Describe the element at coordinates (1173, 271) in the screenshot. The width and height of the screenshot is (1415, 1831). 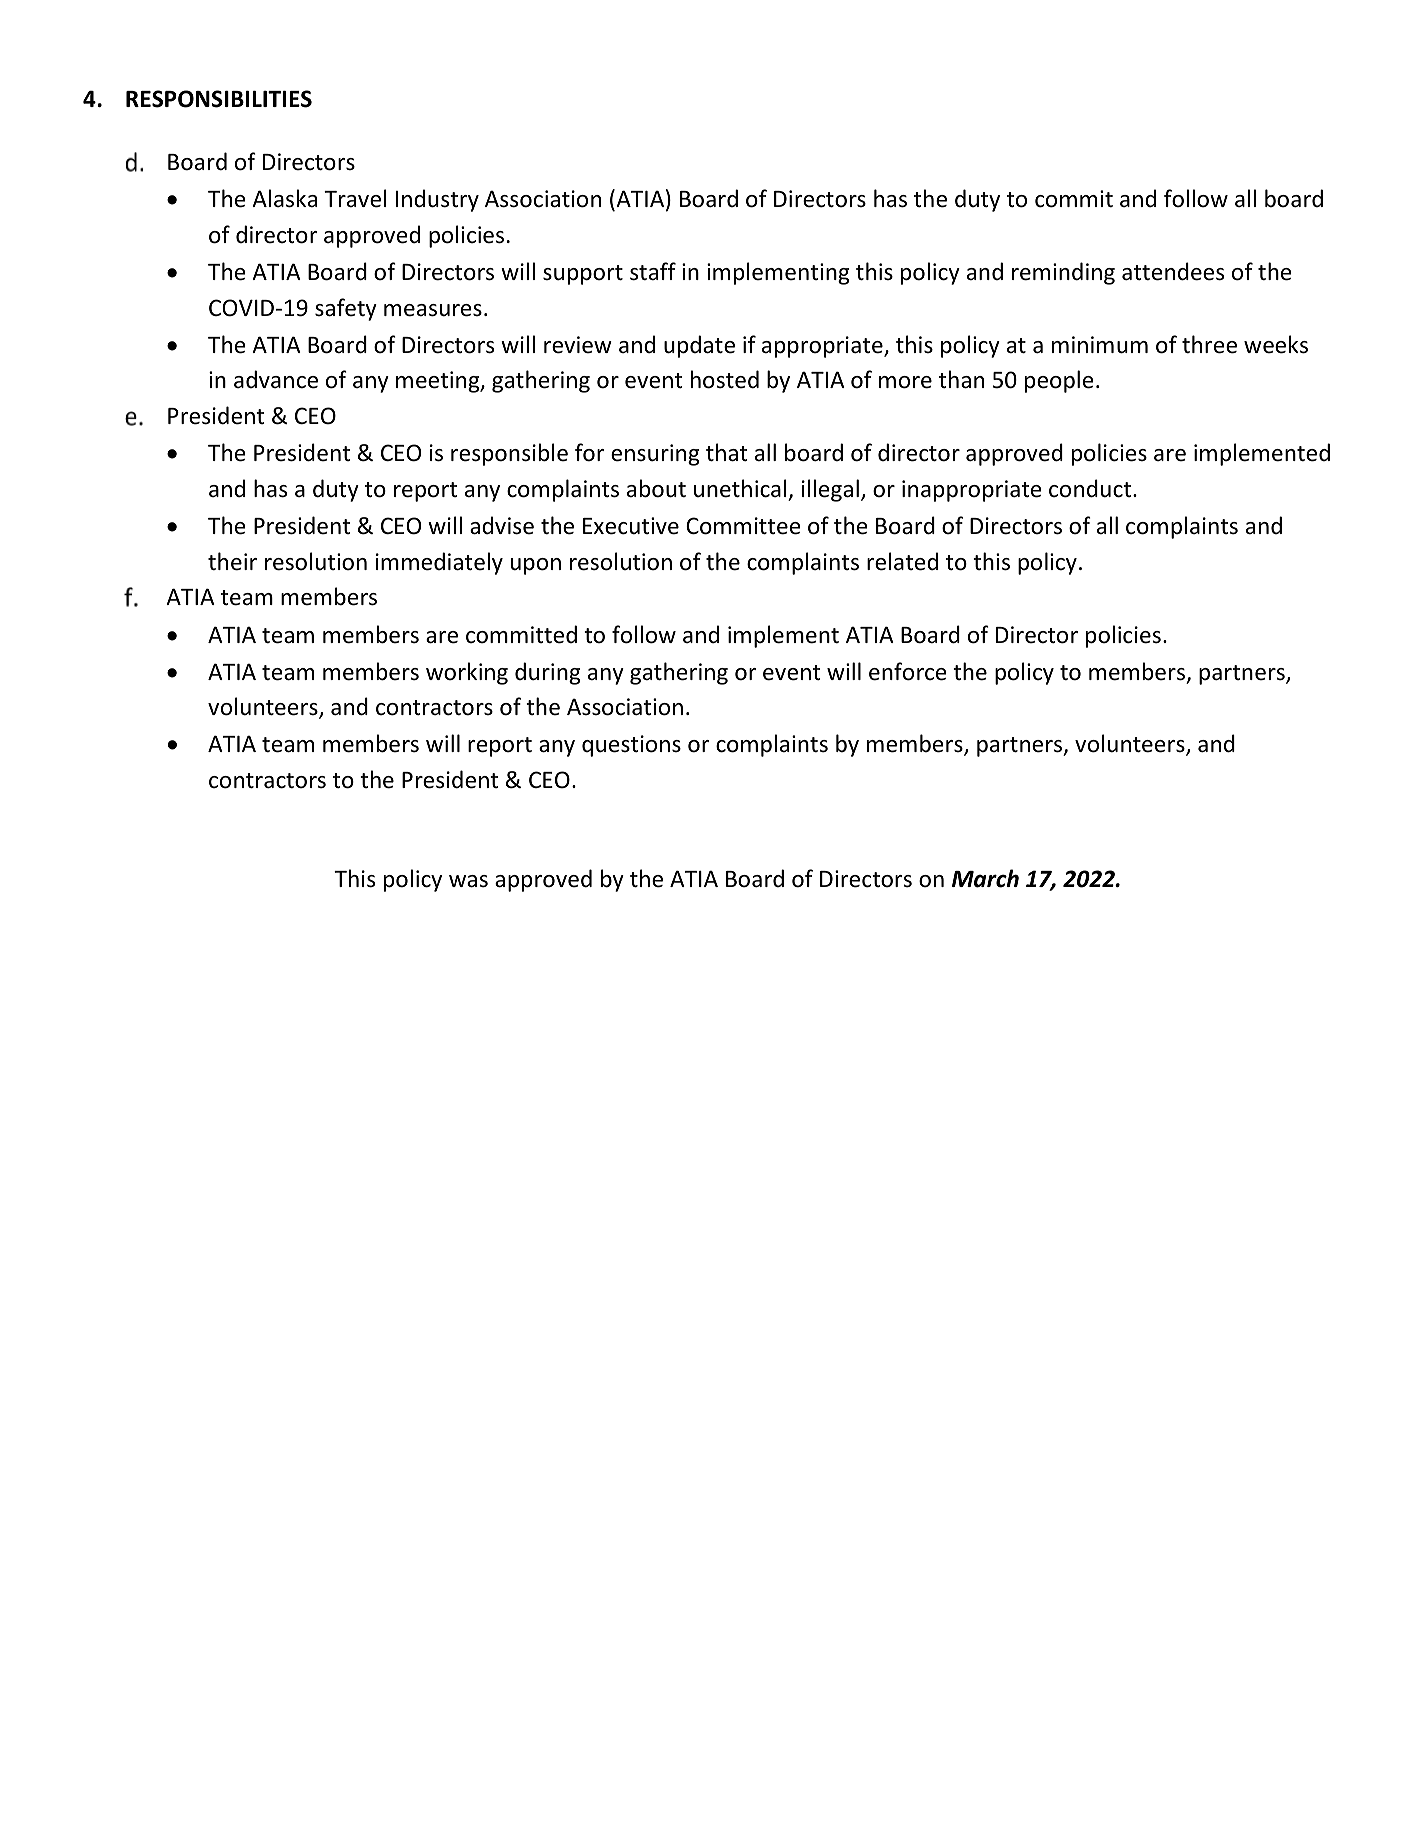
I see `attendees` at that location.
